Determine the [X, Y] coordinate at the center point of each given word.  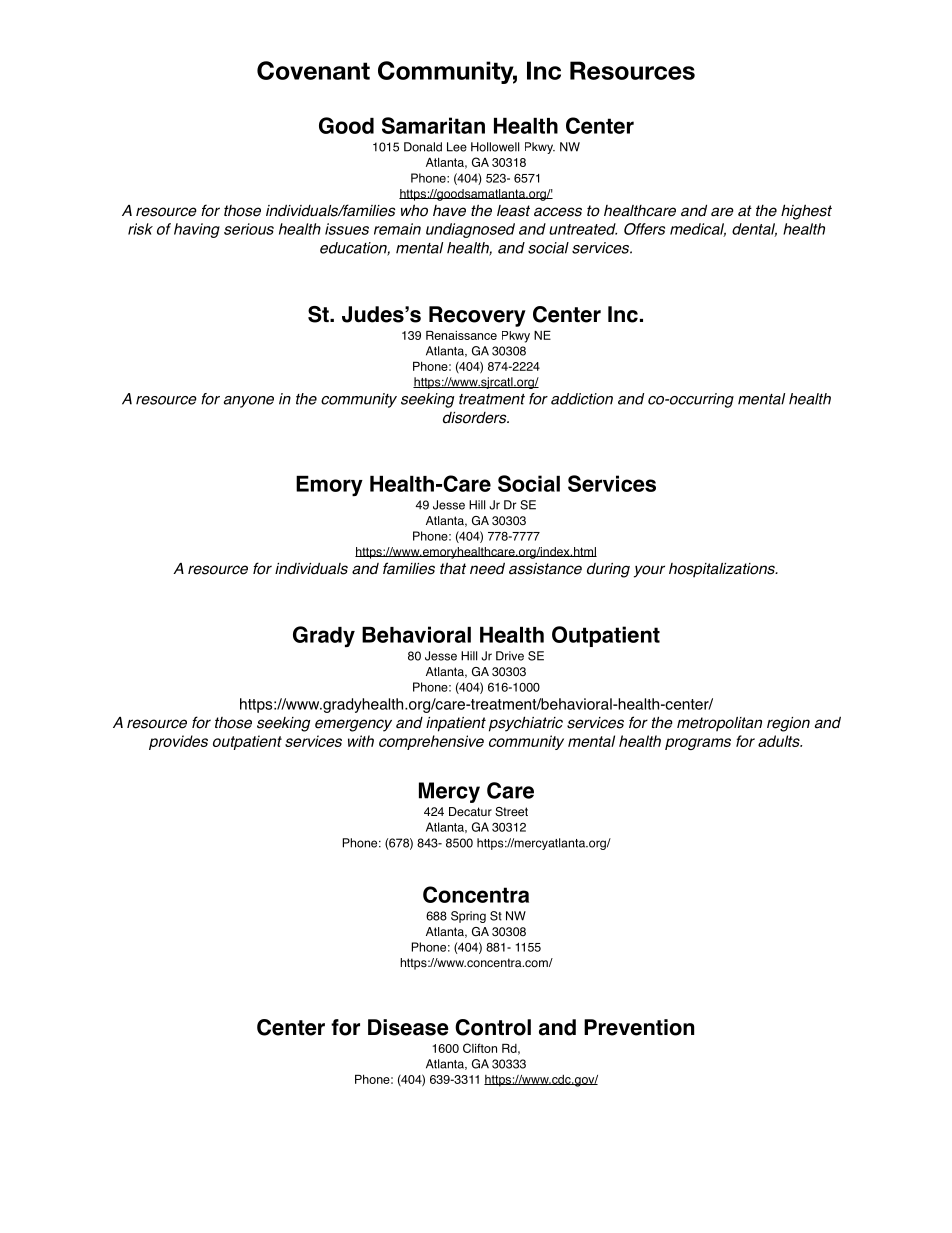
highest [806, 212]
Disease [408, 1027]
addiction [582, 399]
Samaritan [433, 125]
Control [493, 1027]
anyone [249, 402]
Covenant [313, 70]
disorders [476, 418]
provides [178, 742]
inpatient [456, 724]
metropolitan [719, 724]
